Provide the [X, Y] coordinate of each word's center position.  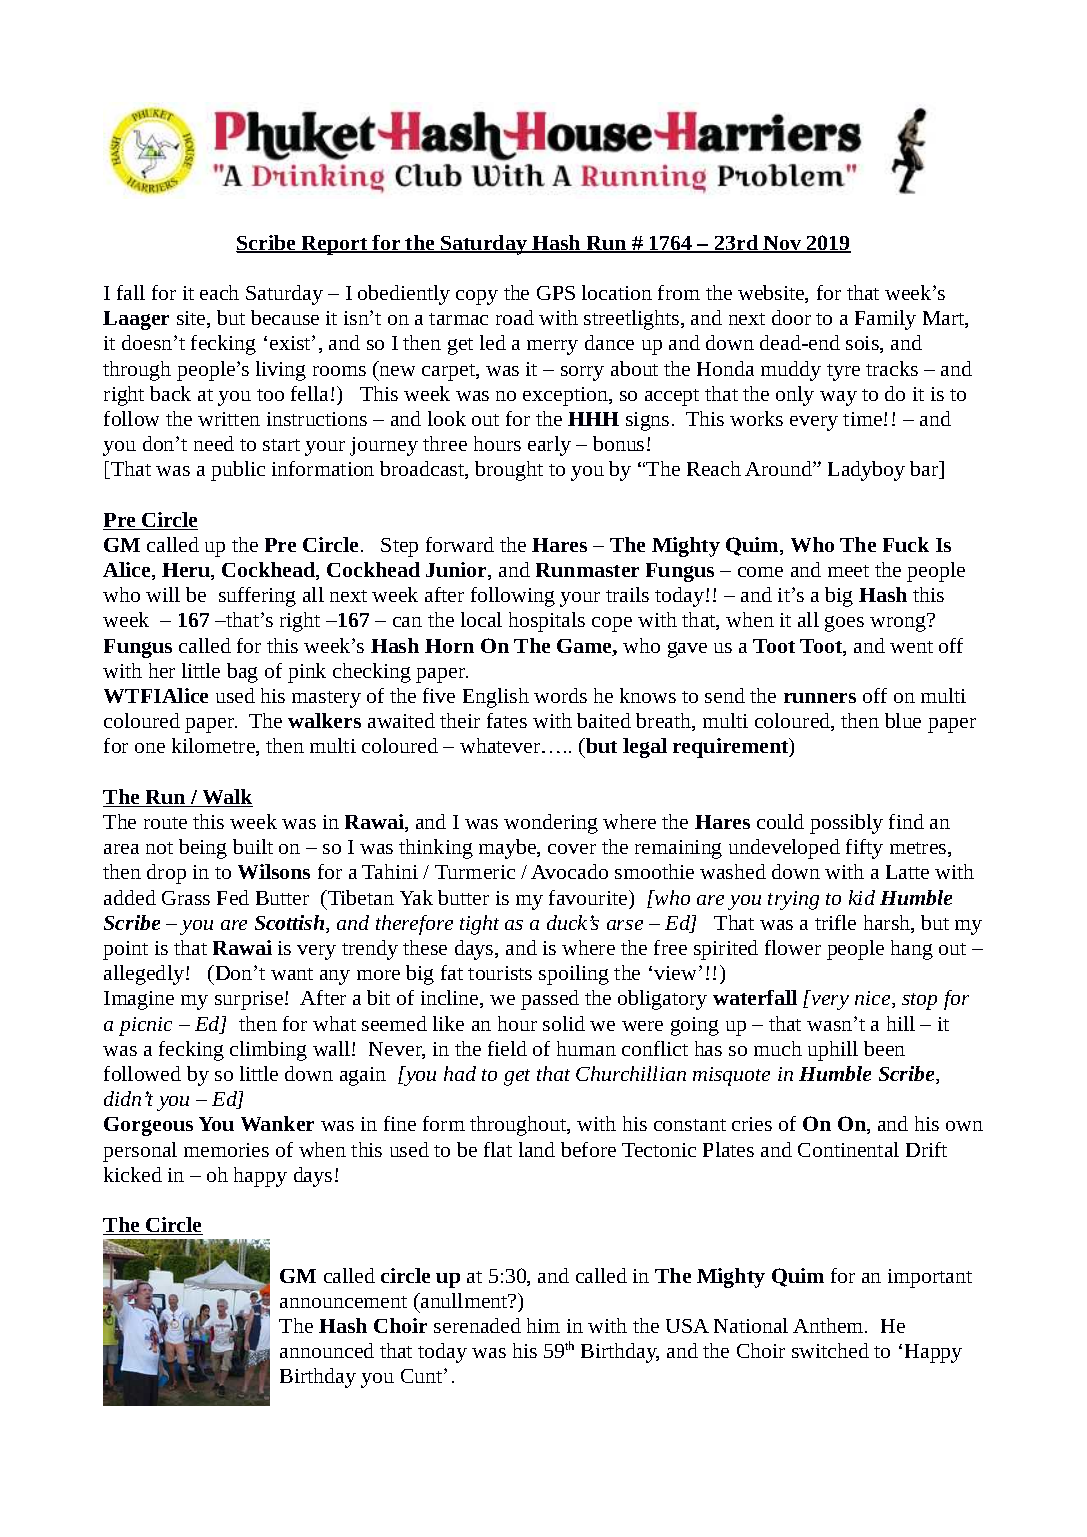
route [165, 823]
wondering [551, 824]
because [285, 317]
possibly [846, 824]
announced [327, 1350]
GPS [556, 293]
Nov [783, 244]
